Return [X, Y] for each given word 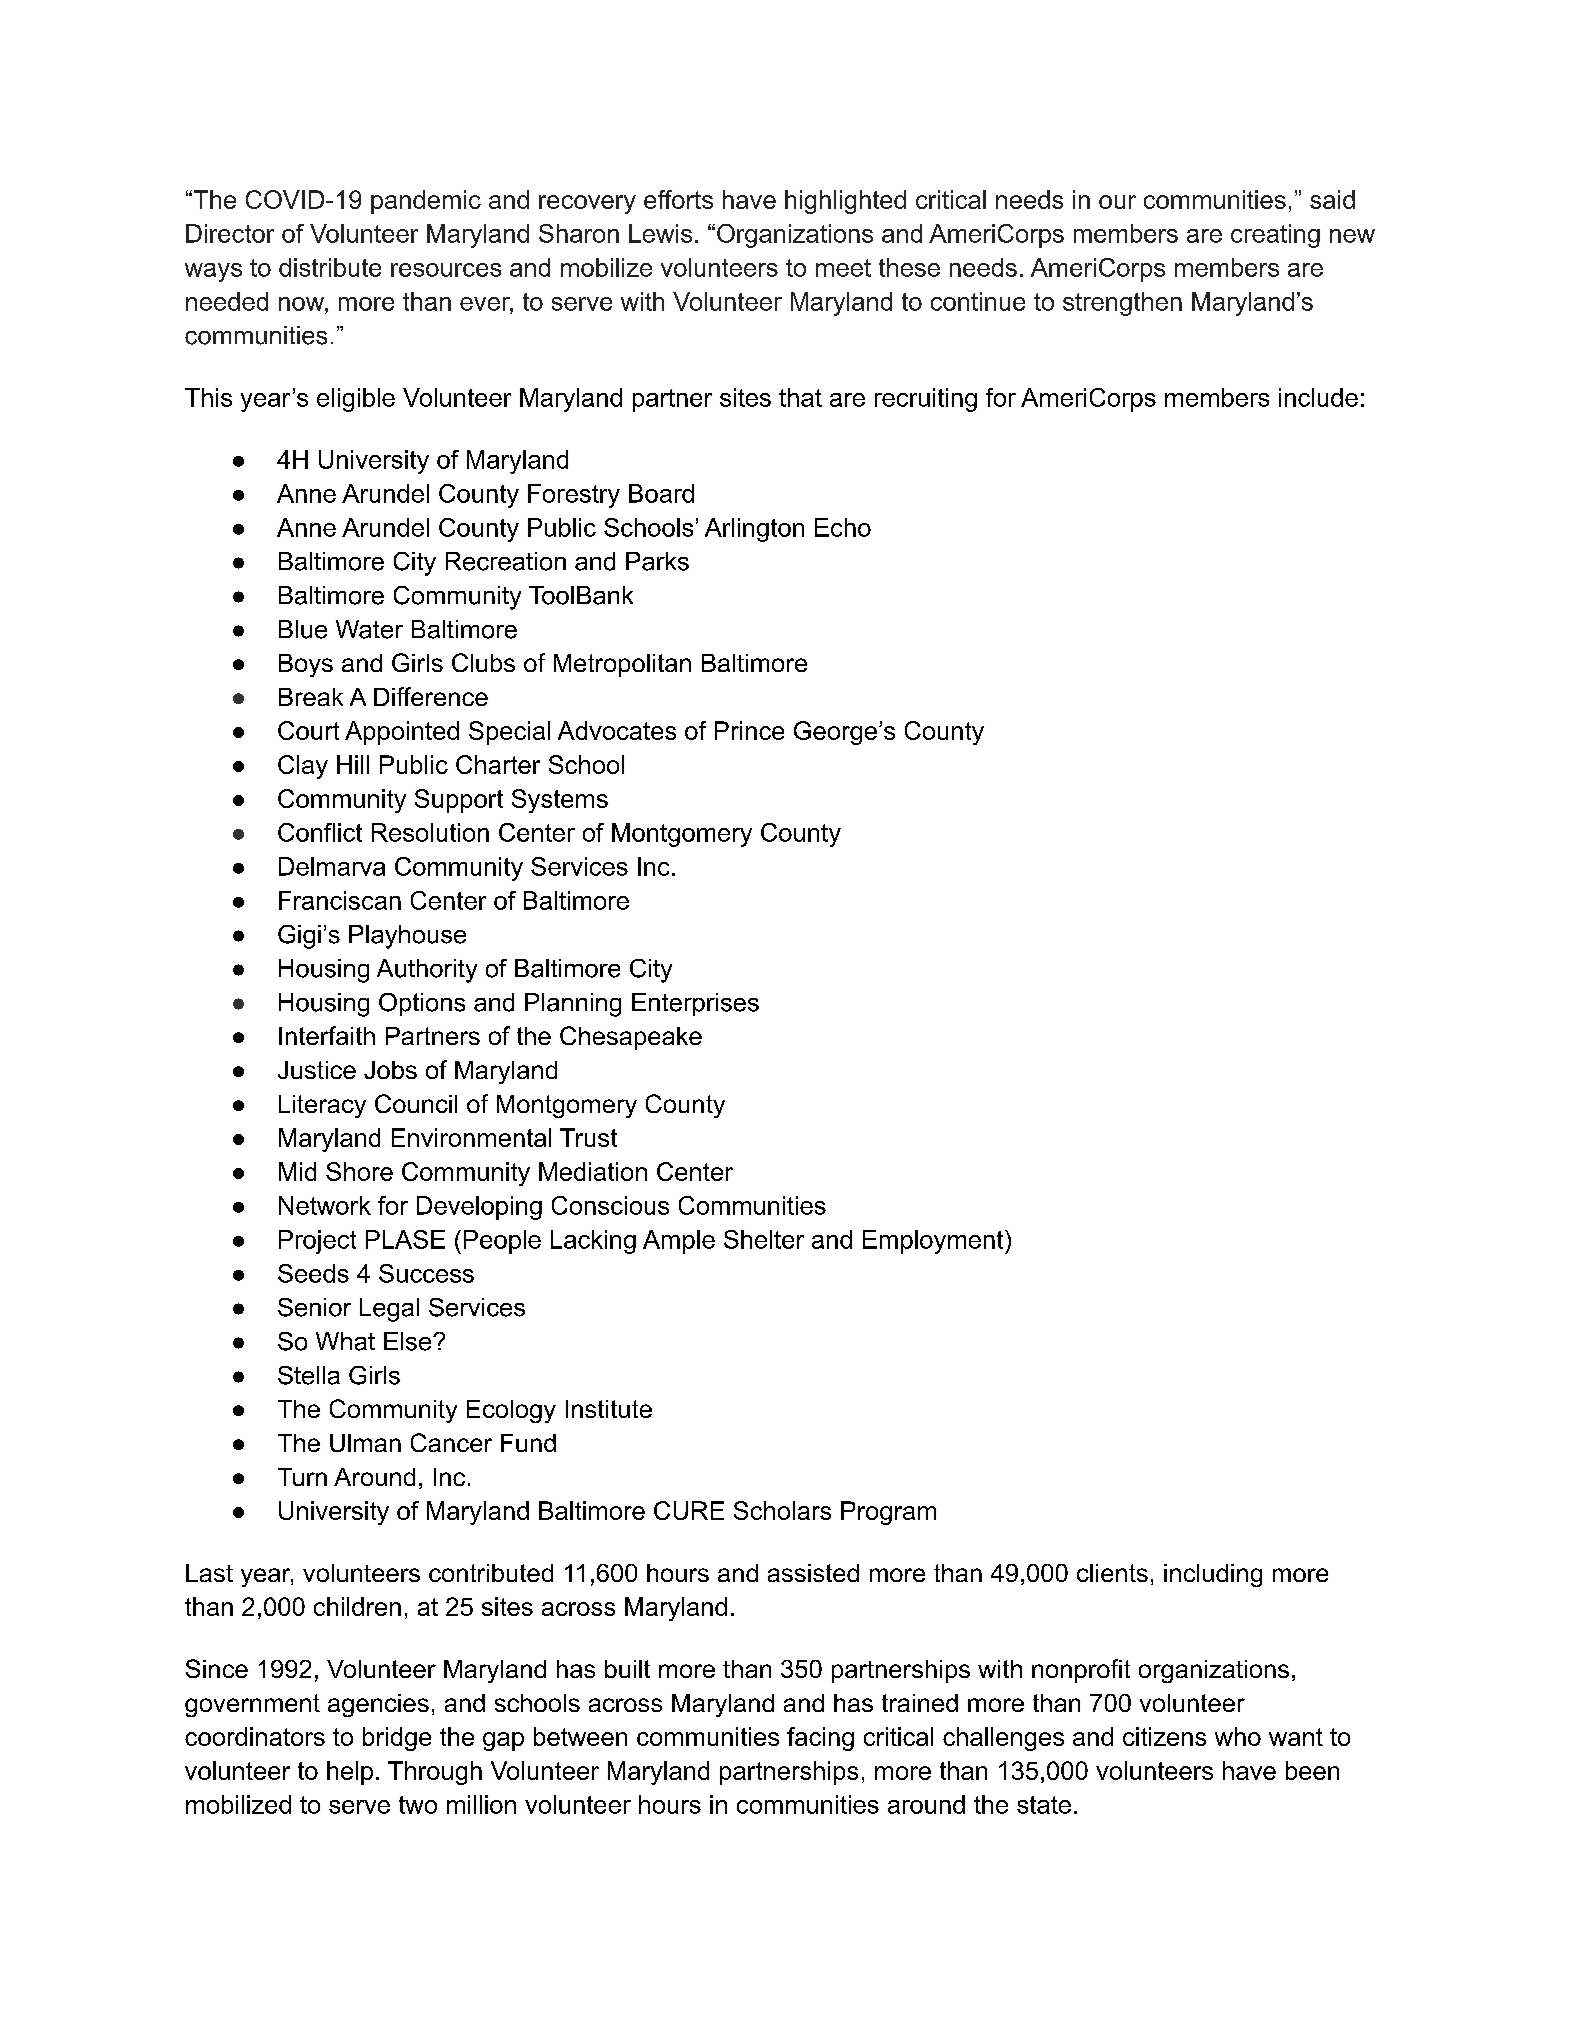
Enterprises [695, 1004]
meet [843, 268]
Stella [309, 1375]
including [1213, 1575]
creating [1275, 236]
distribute [330, 267]
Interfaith [327, 1035]
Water [369, 629]
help [350, 1773]
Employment [934, 1242]
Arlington [754, 530]
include [1318, 397]
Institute [609, 1409]
